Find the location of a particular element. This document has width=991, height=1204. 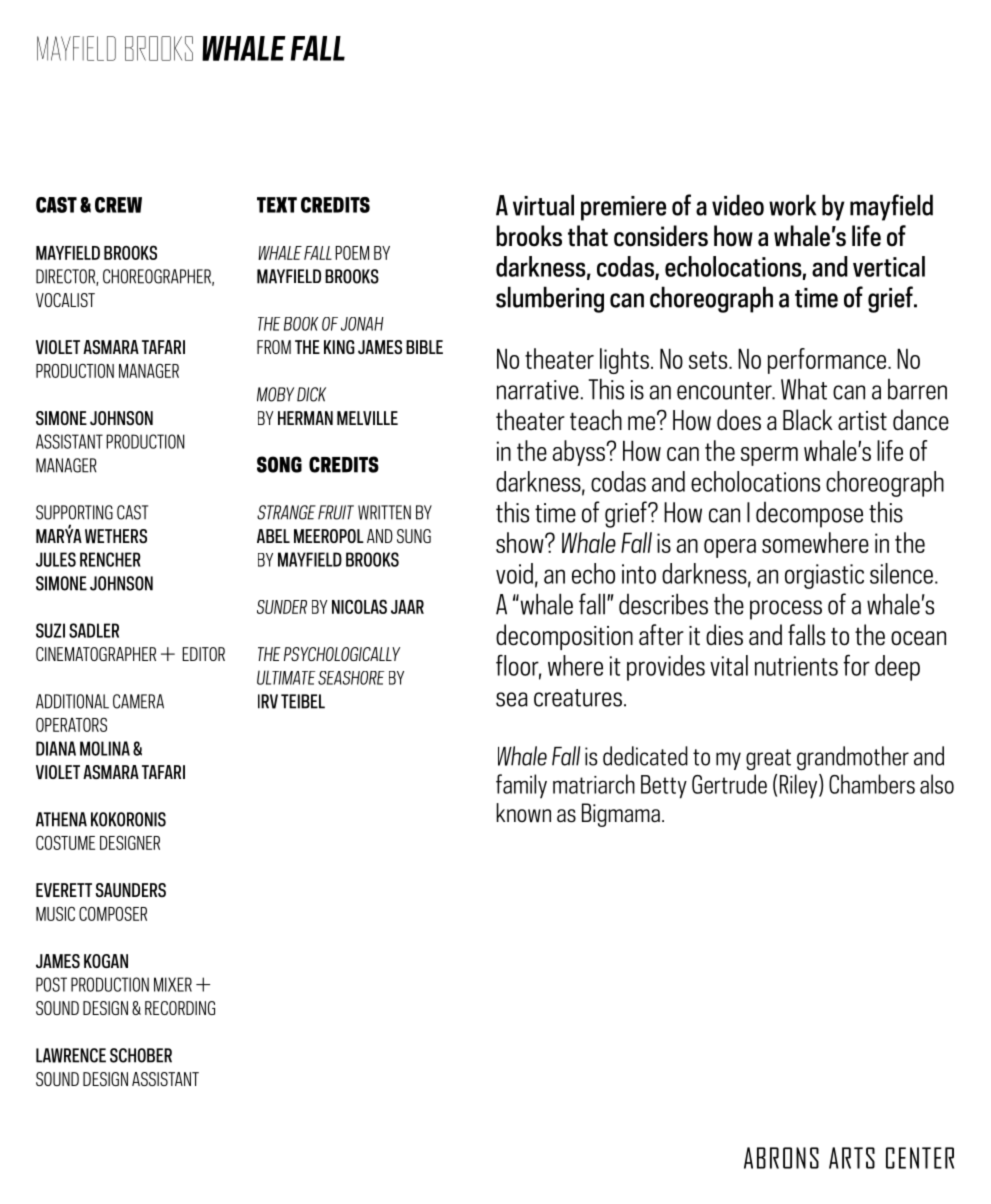

SADLER is located at coordinates (94, 630).
